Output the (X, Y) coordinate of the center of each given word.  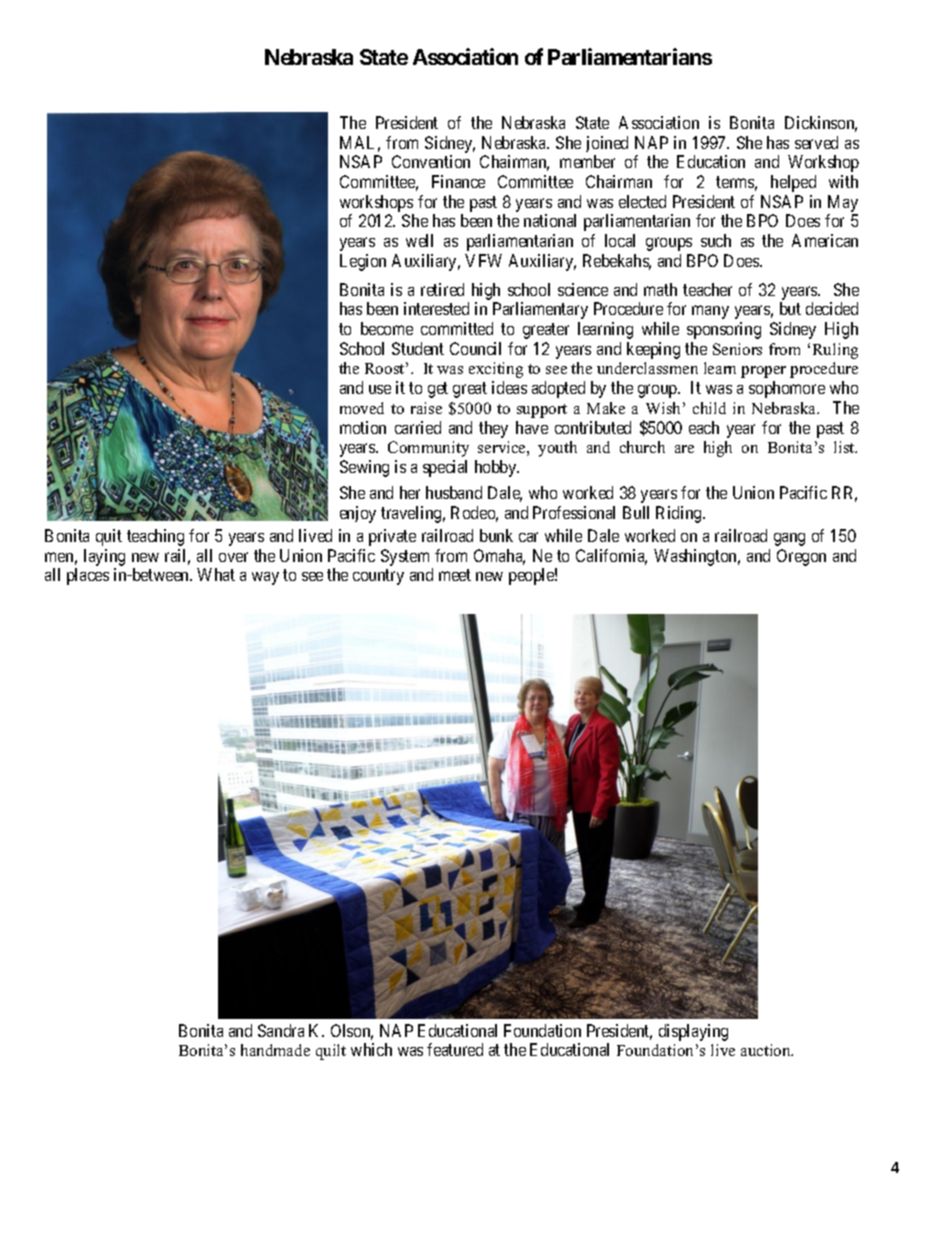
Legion (363, 262)
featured (455, 1049)
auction (767, 1050)
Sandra (281, 1030)
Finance (458, 181)
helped (793, 183)
